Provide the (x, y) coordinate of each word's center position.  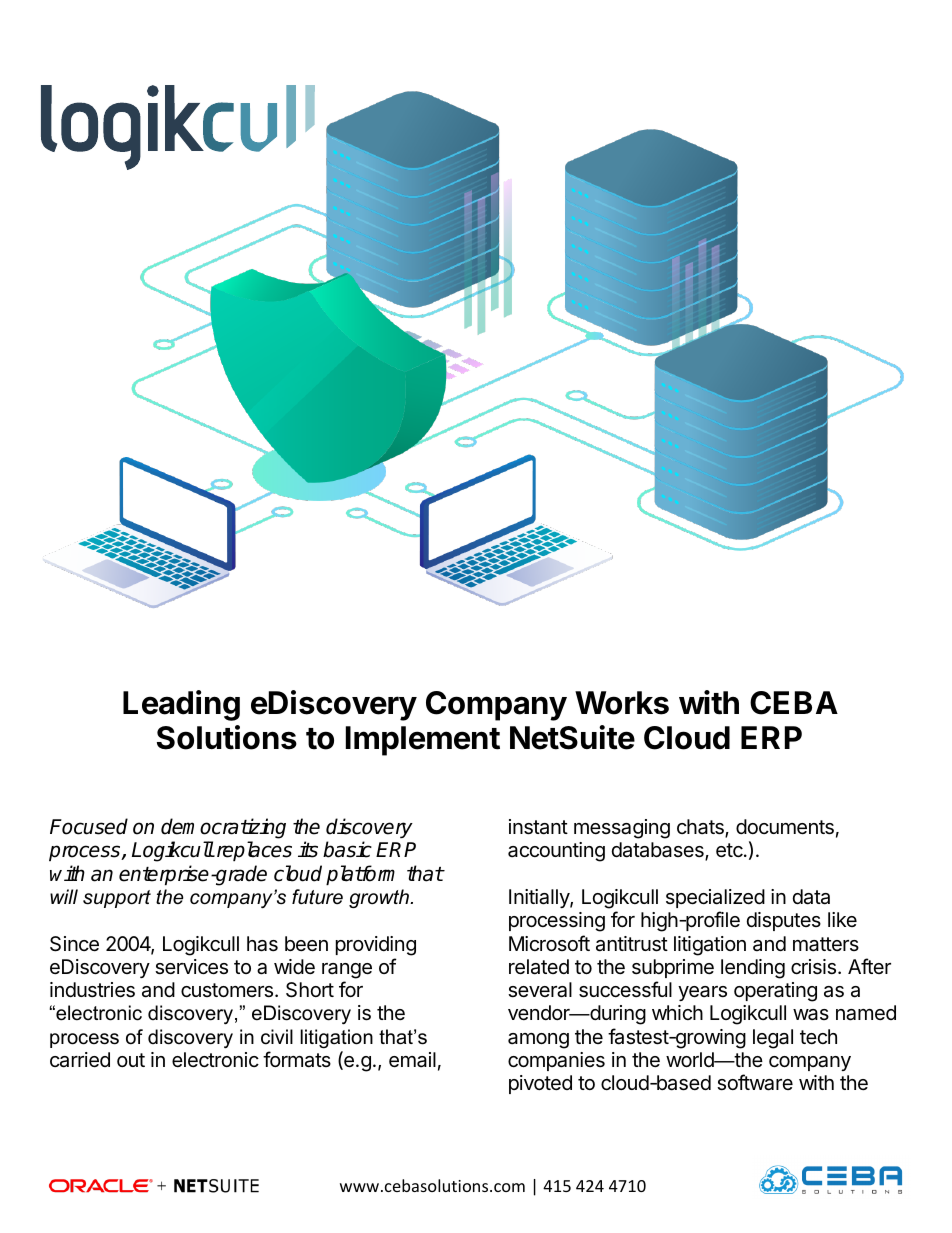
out (131, 1060)
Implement (423, 741)
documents (785, 827)
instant (538, 827)
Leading (181, 705)
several (540, 990)
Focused (89, 826)
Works (622, 703)
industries (92, 990)
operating (775, 992)
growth (380, 898)
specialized (715, 898)
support (117, 899)
